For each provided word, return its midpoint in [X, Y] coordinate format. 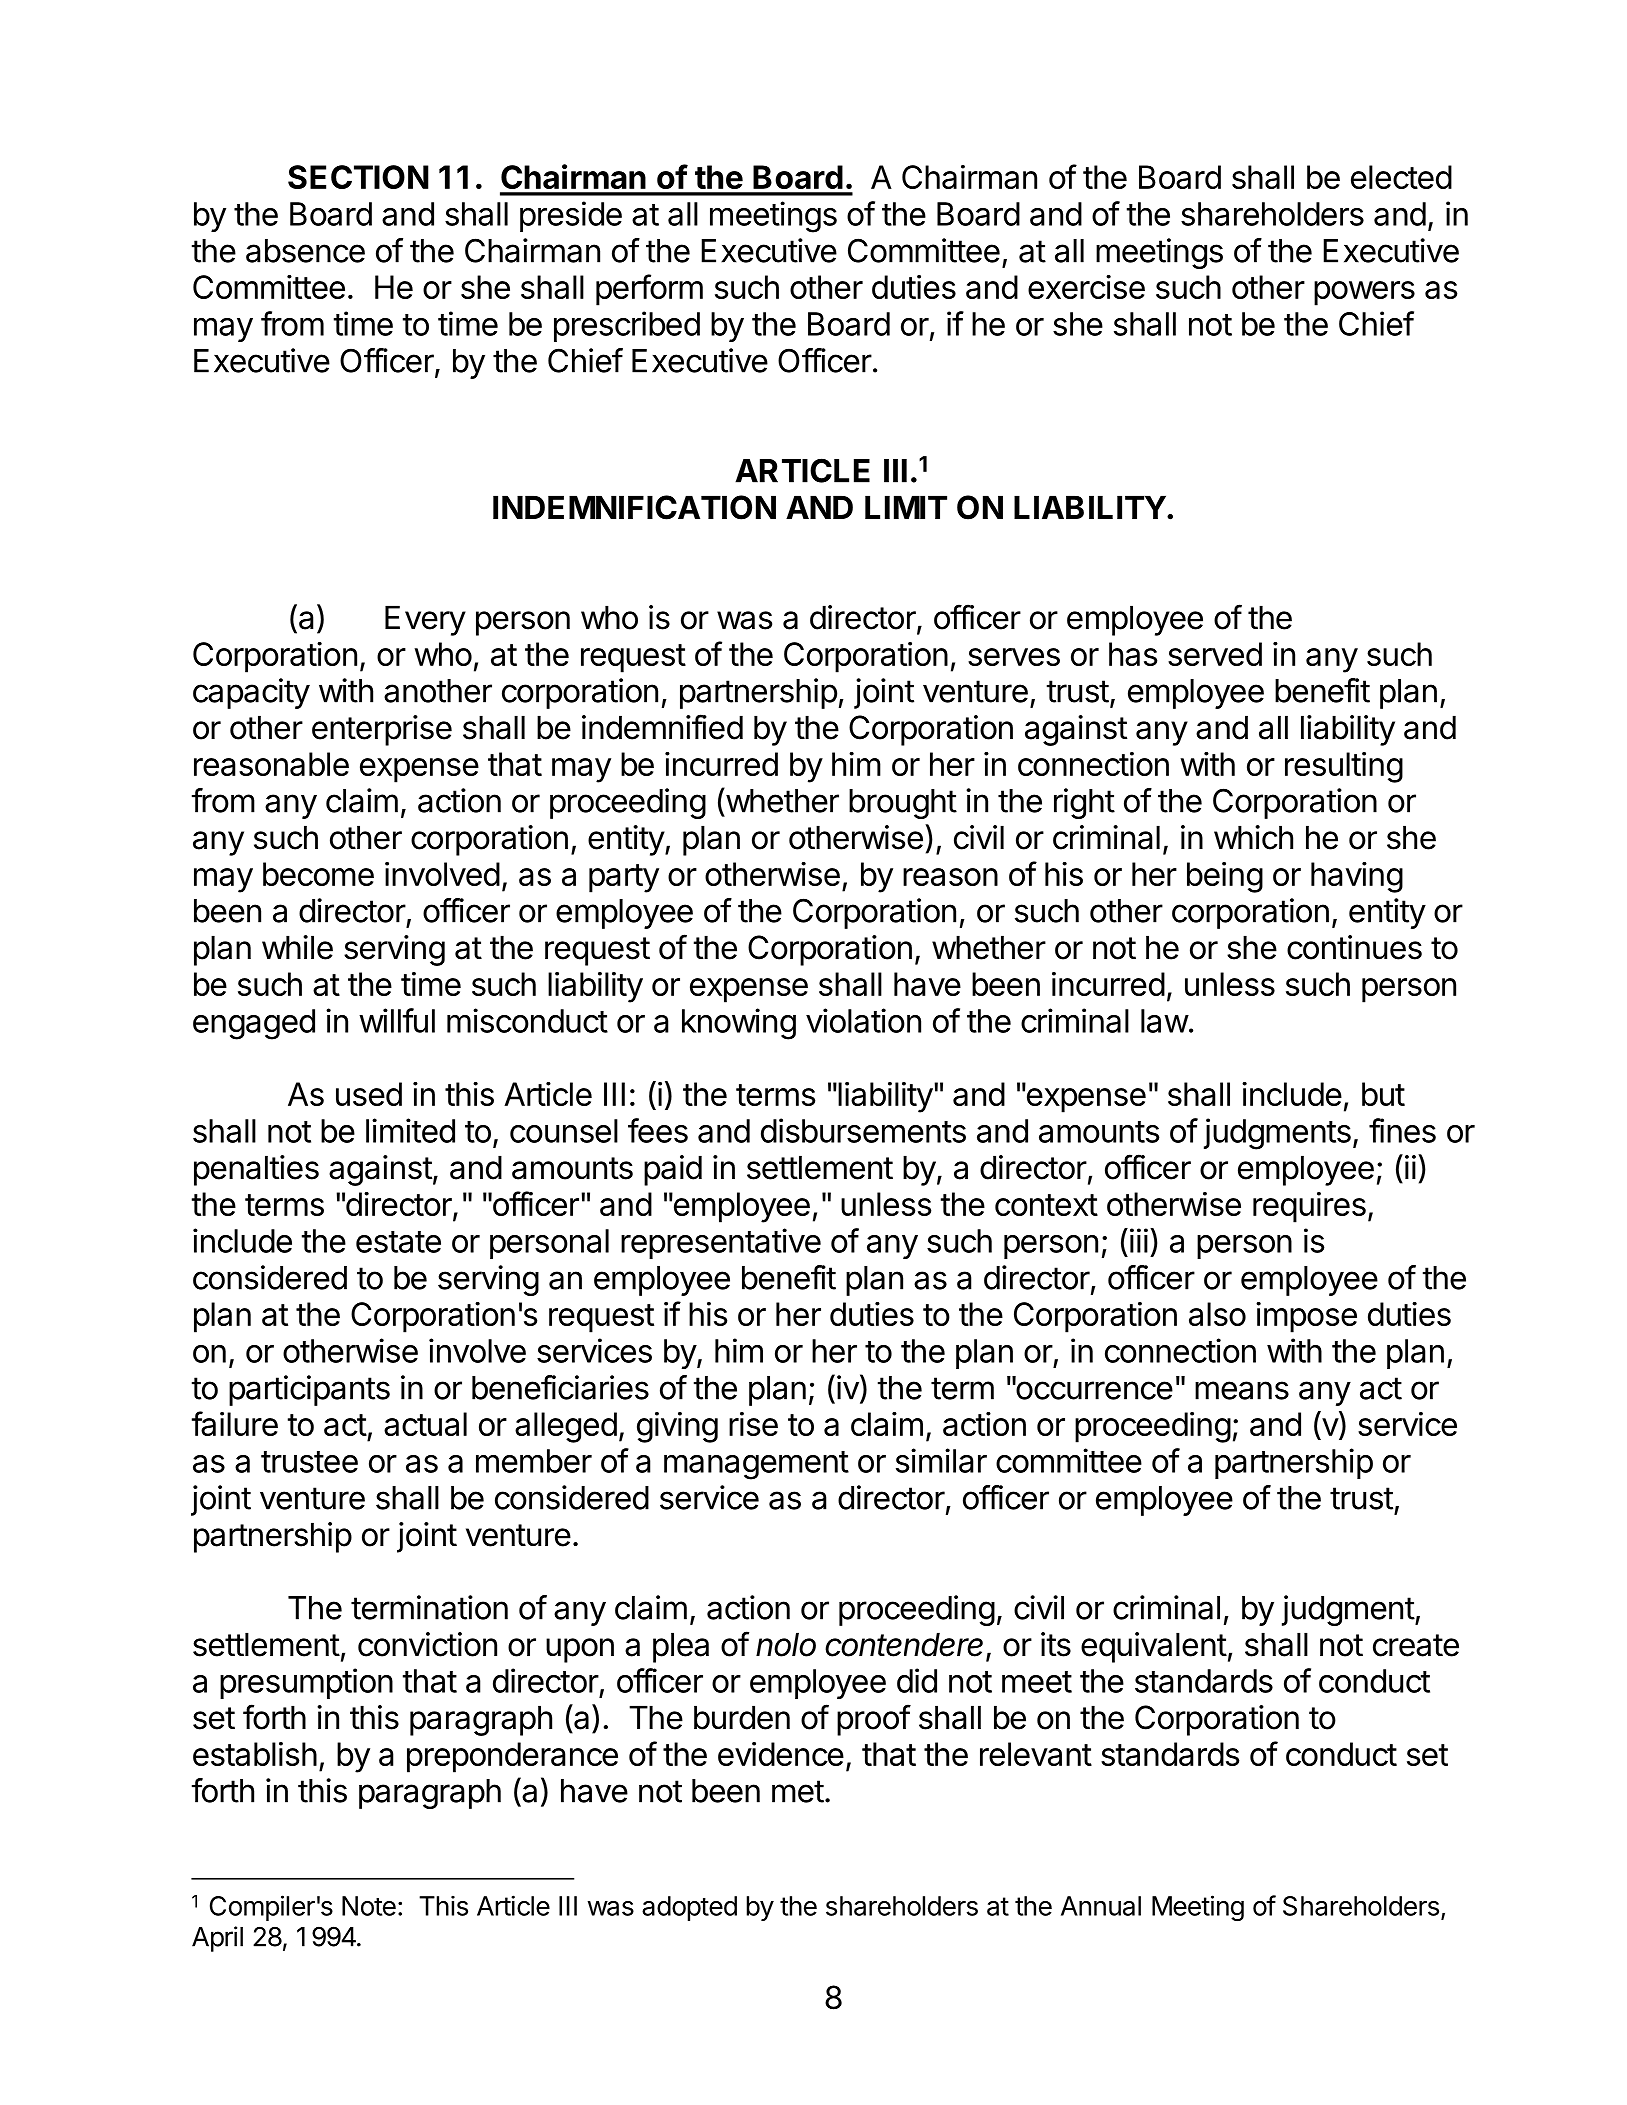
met [798, 1791]
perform [649, 290]
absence [305, 251]
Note [369, 1906]
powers [1364, 293]
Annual [1101, 1906]
